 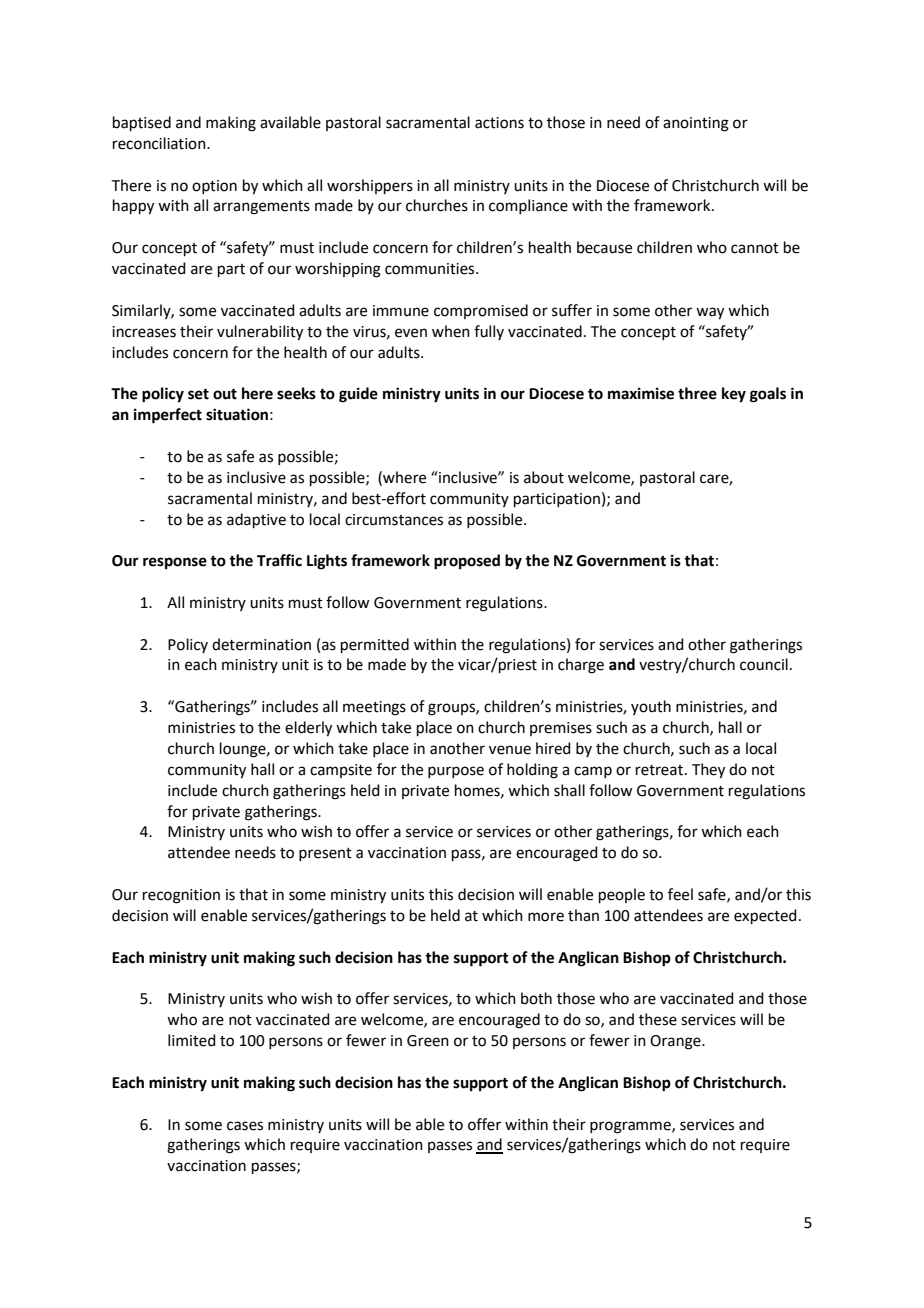 I want to click on actions, so click(x=499, y=123).
